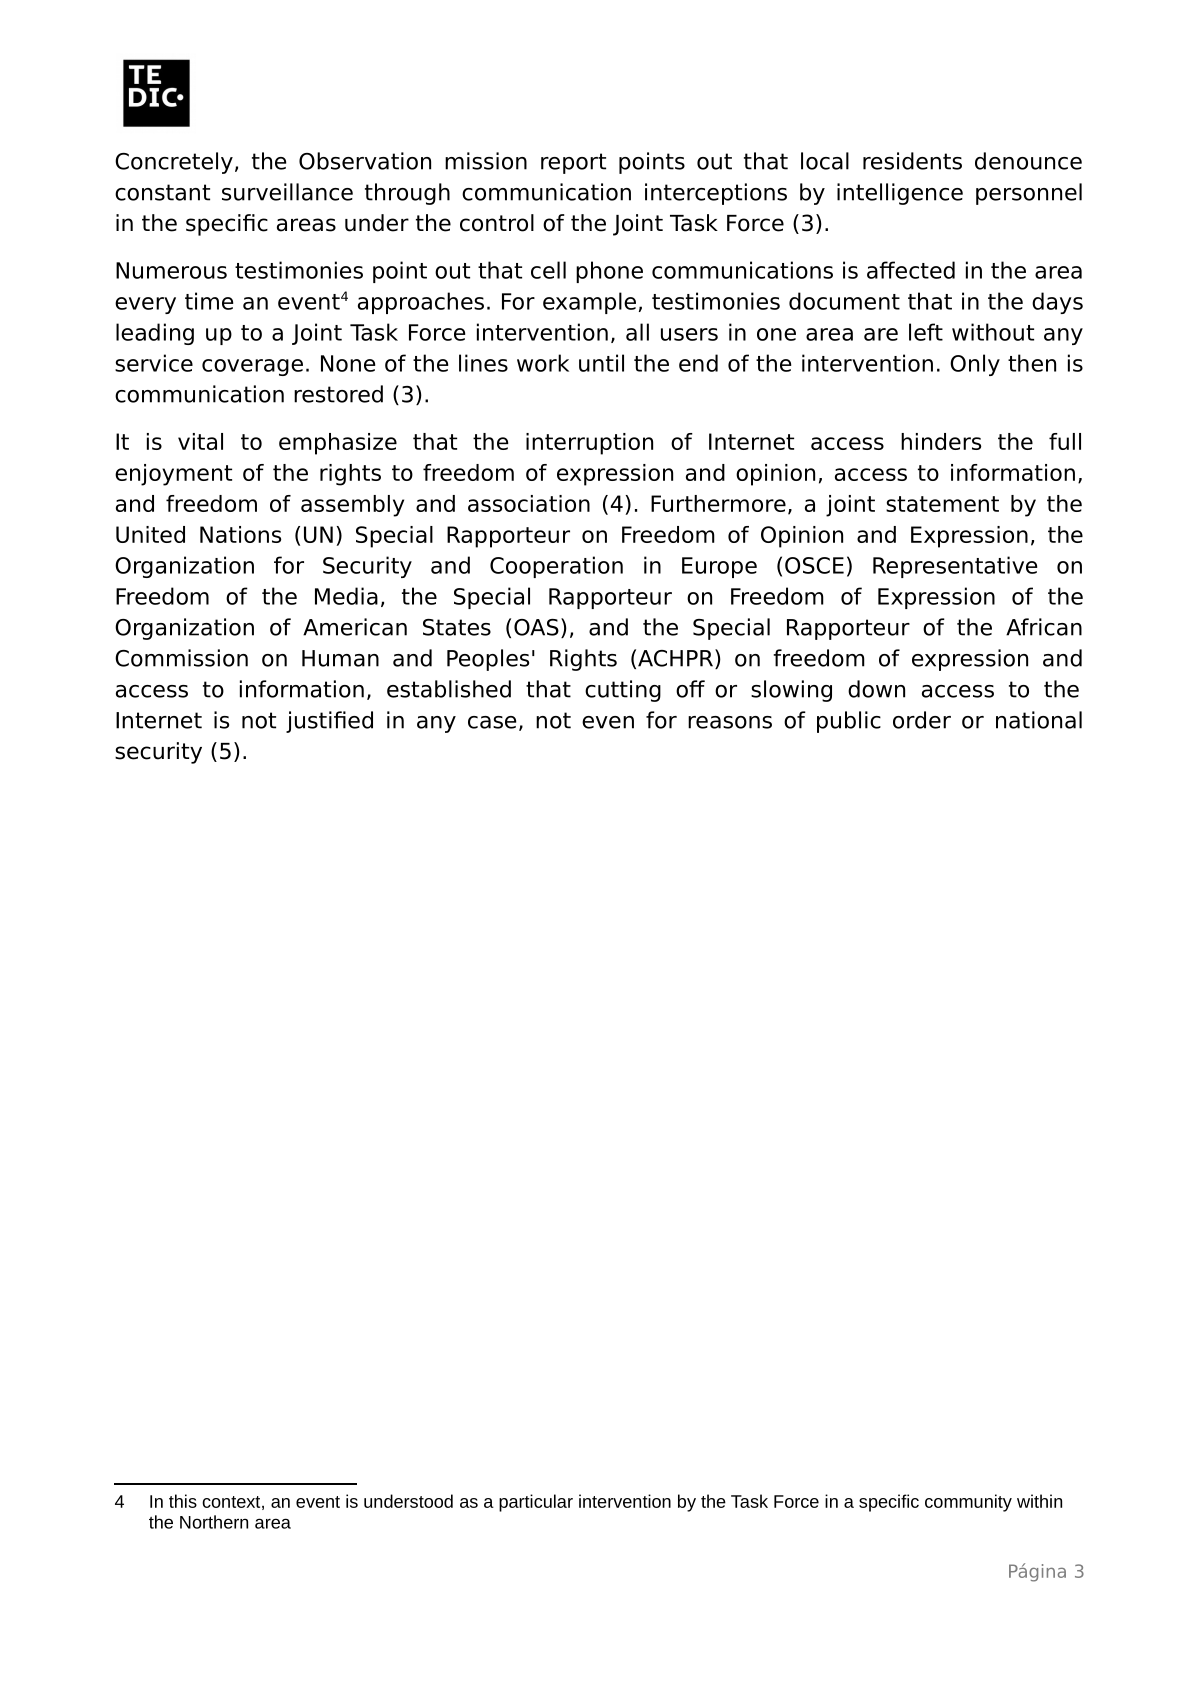 This screenshot has height=1696, width=1199. I want to click on report, so click(573, 163).
